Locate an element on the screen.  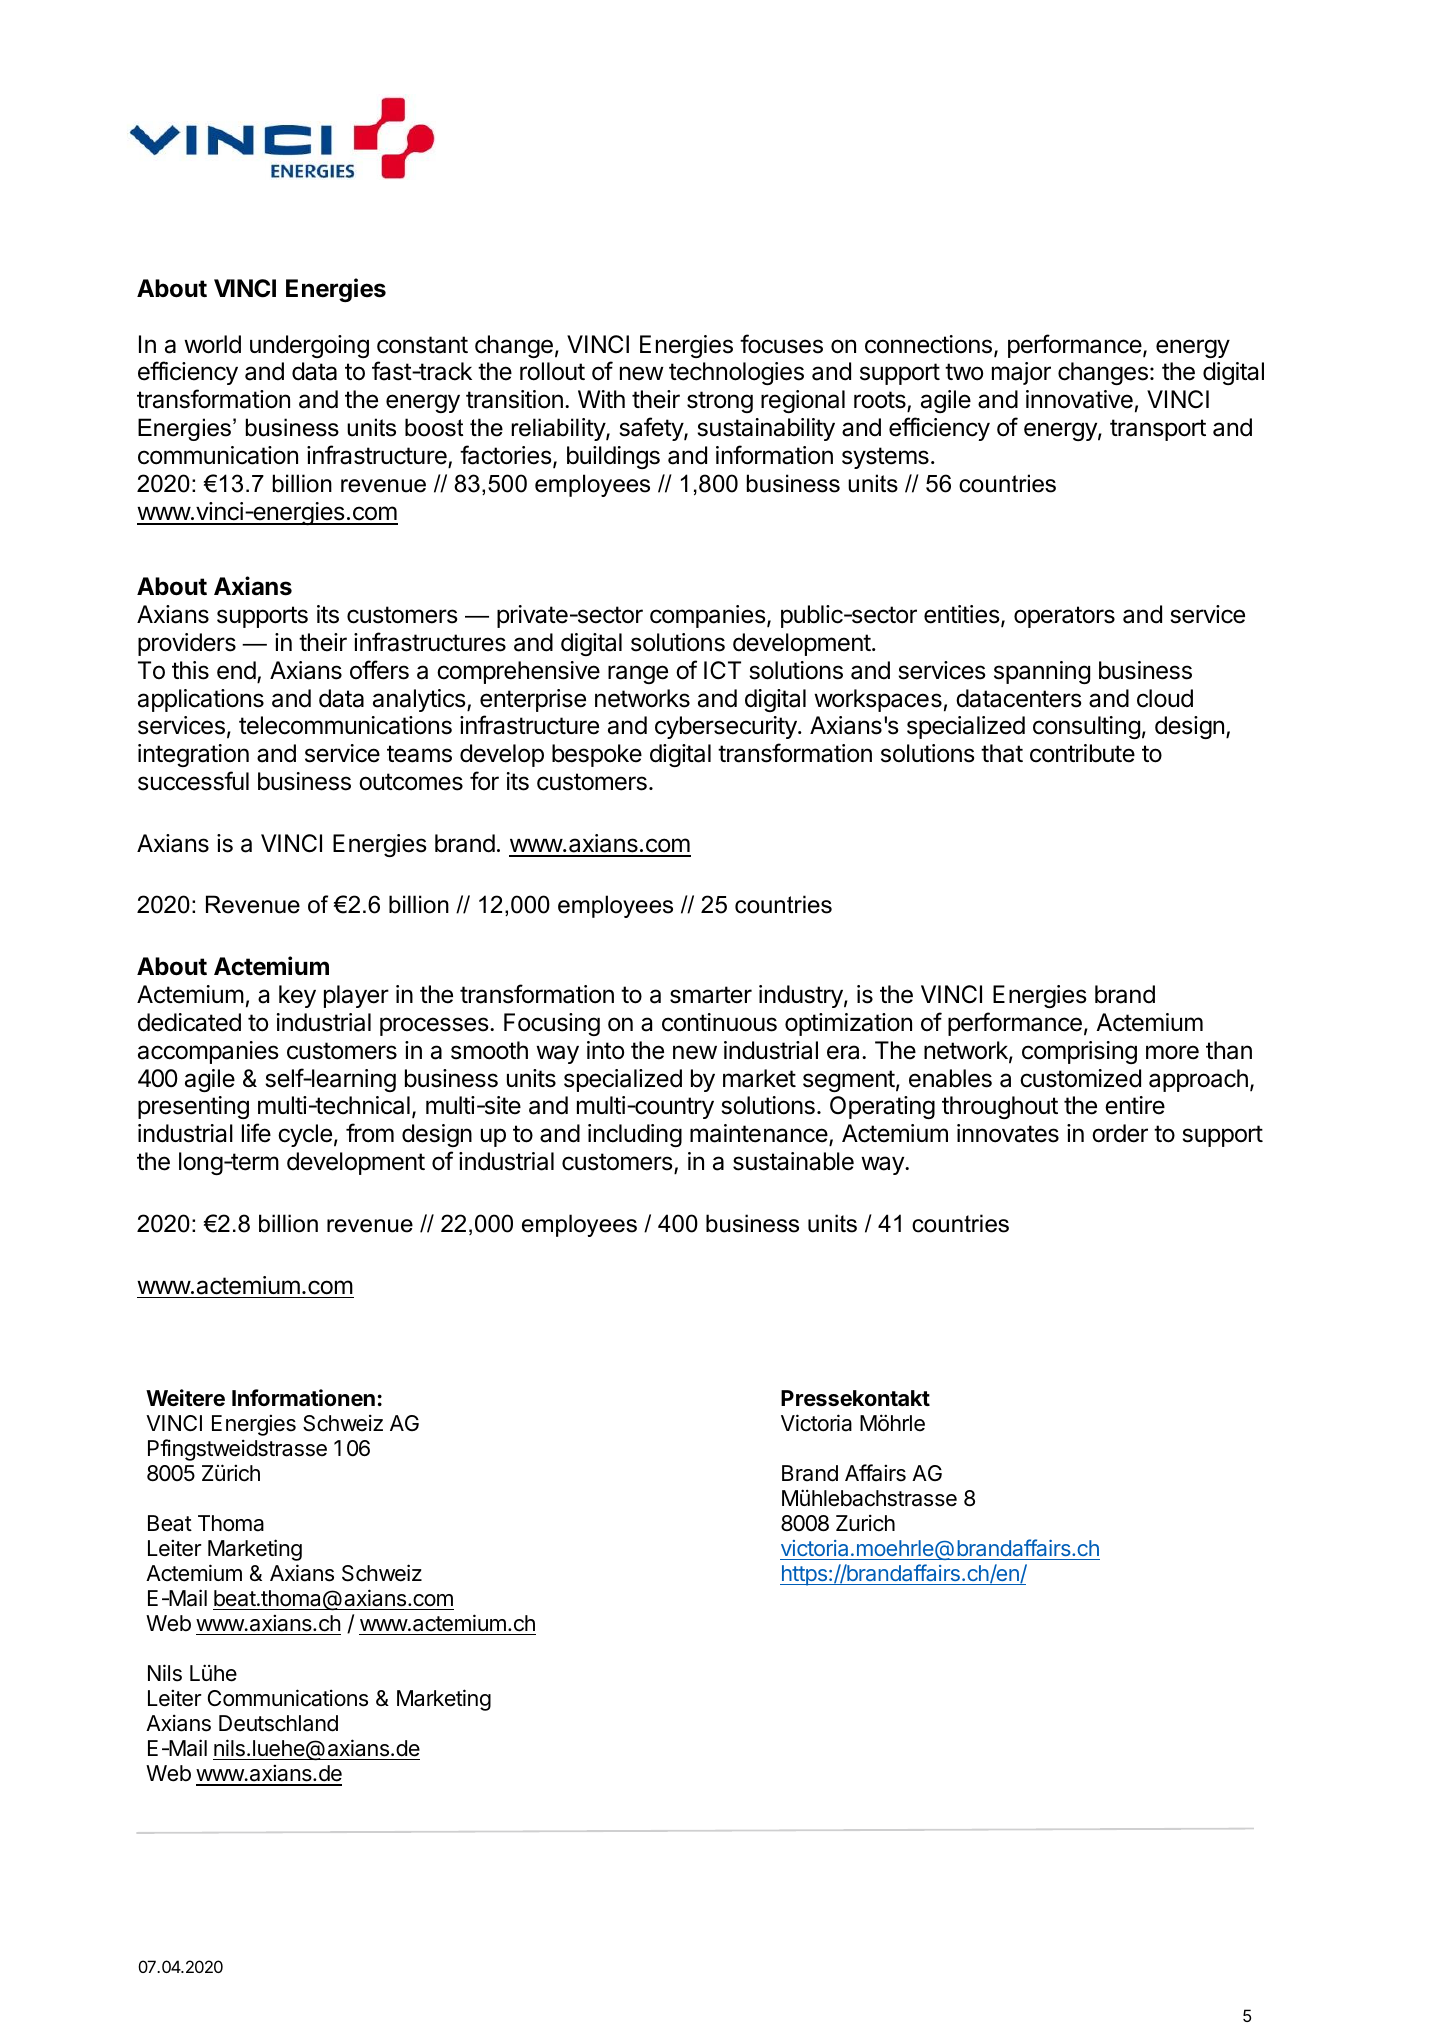
innovative is located at coordinates (1079, 399).
